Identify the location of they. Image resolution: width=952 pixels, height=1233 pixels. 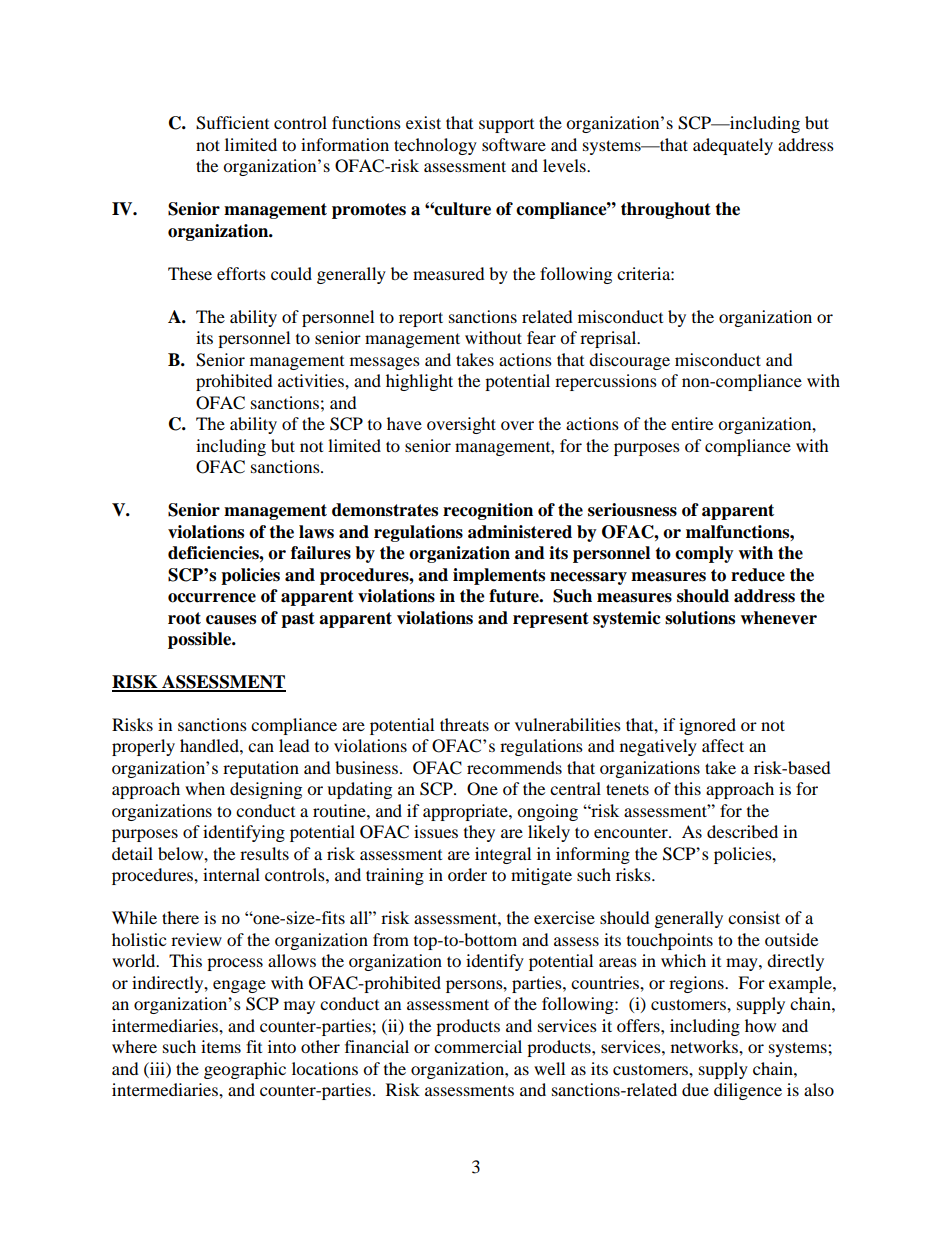
(479, 833).
